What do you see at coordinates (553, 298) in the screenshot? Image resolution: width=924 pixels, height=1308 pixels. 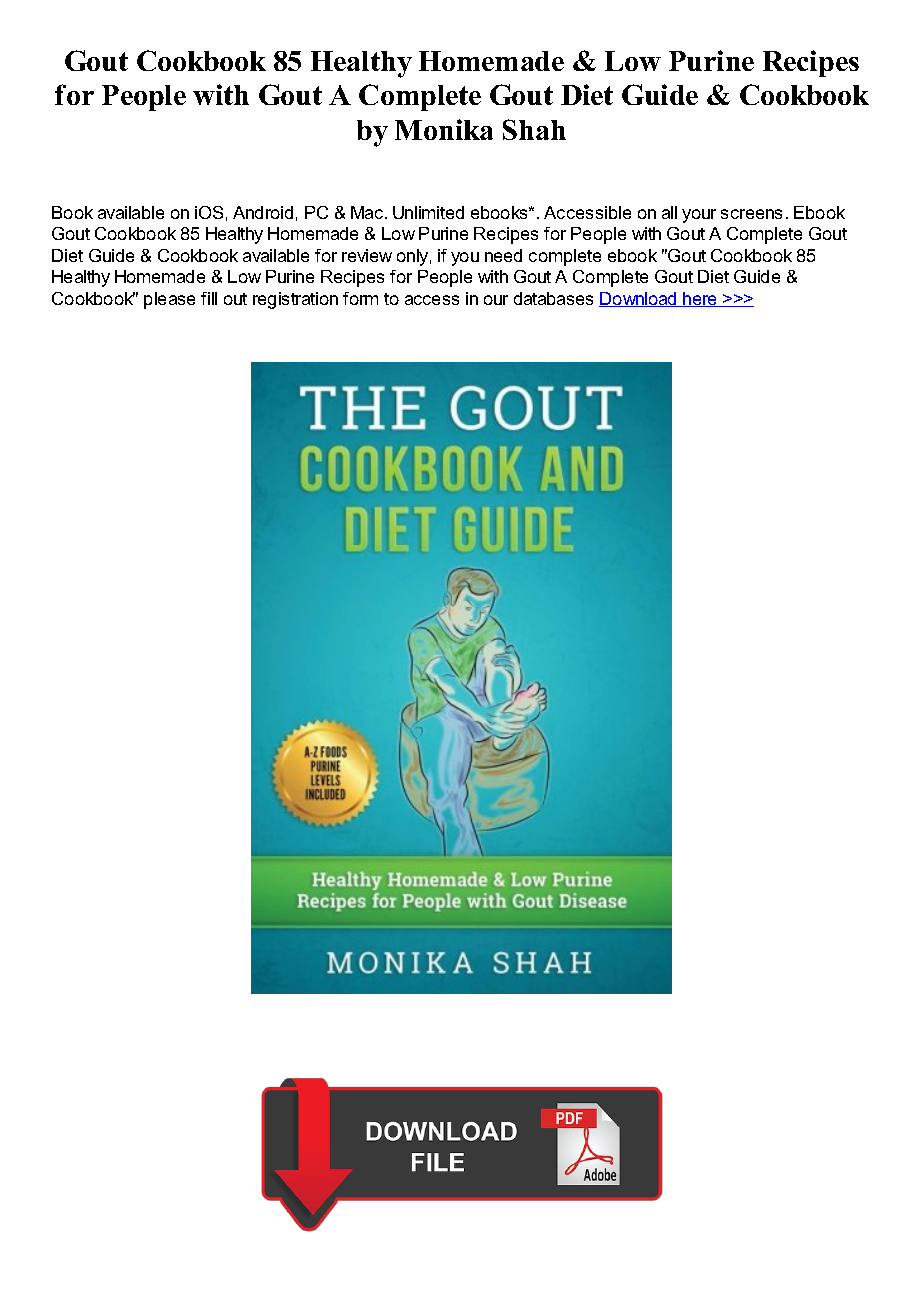 I see `databases` at bounding box center [553, 298].
